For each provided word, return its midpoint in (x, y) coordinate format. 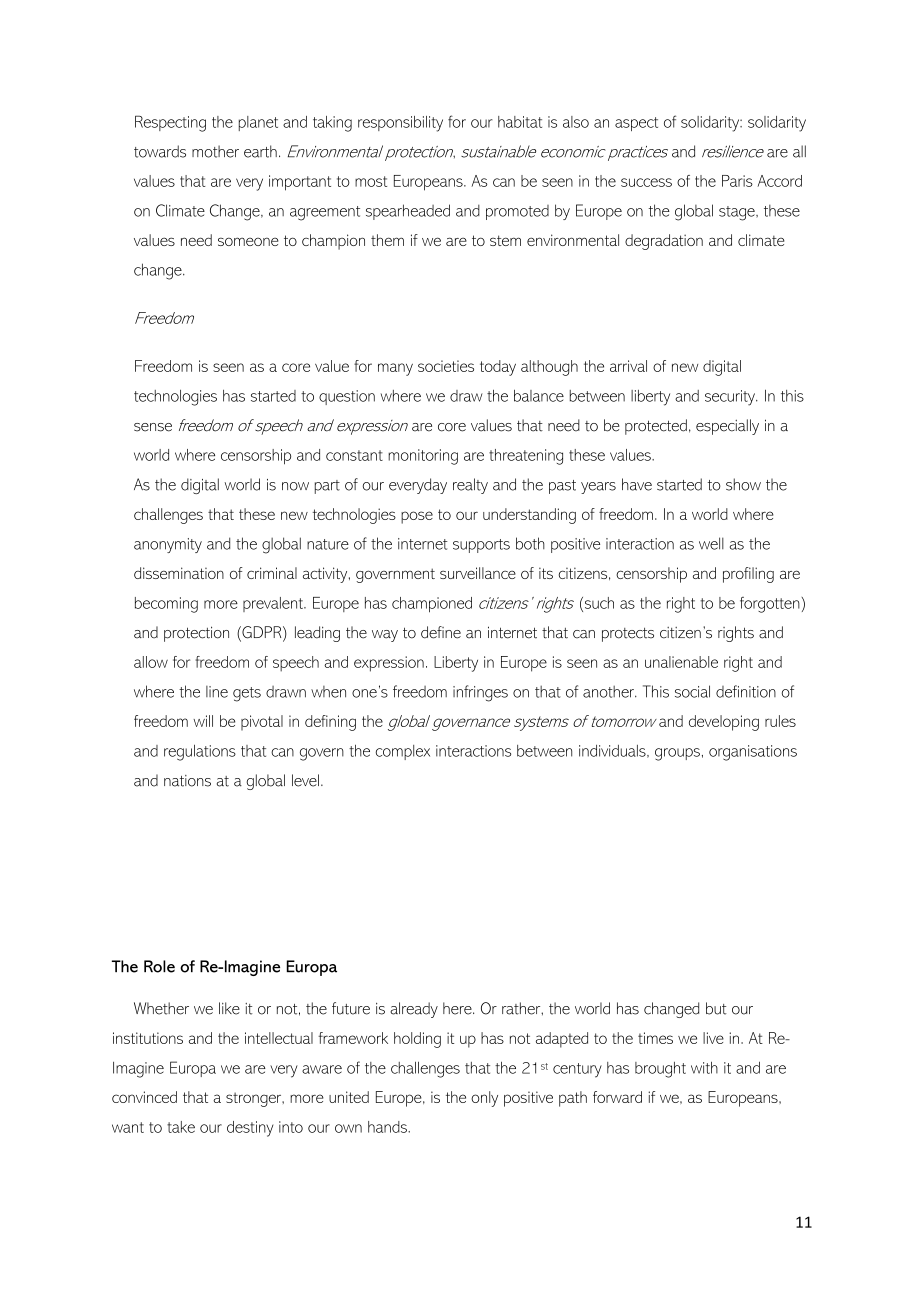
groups (677, 754)
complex (403, 752)
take (181, 1127)
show (743, 484)
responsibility (400, 124)
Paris (737, 181)
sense (153, 427)
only (484, 1099)
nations (187, 781)
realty (470, 486)
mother (215, 151)
